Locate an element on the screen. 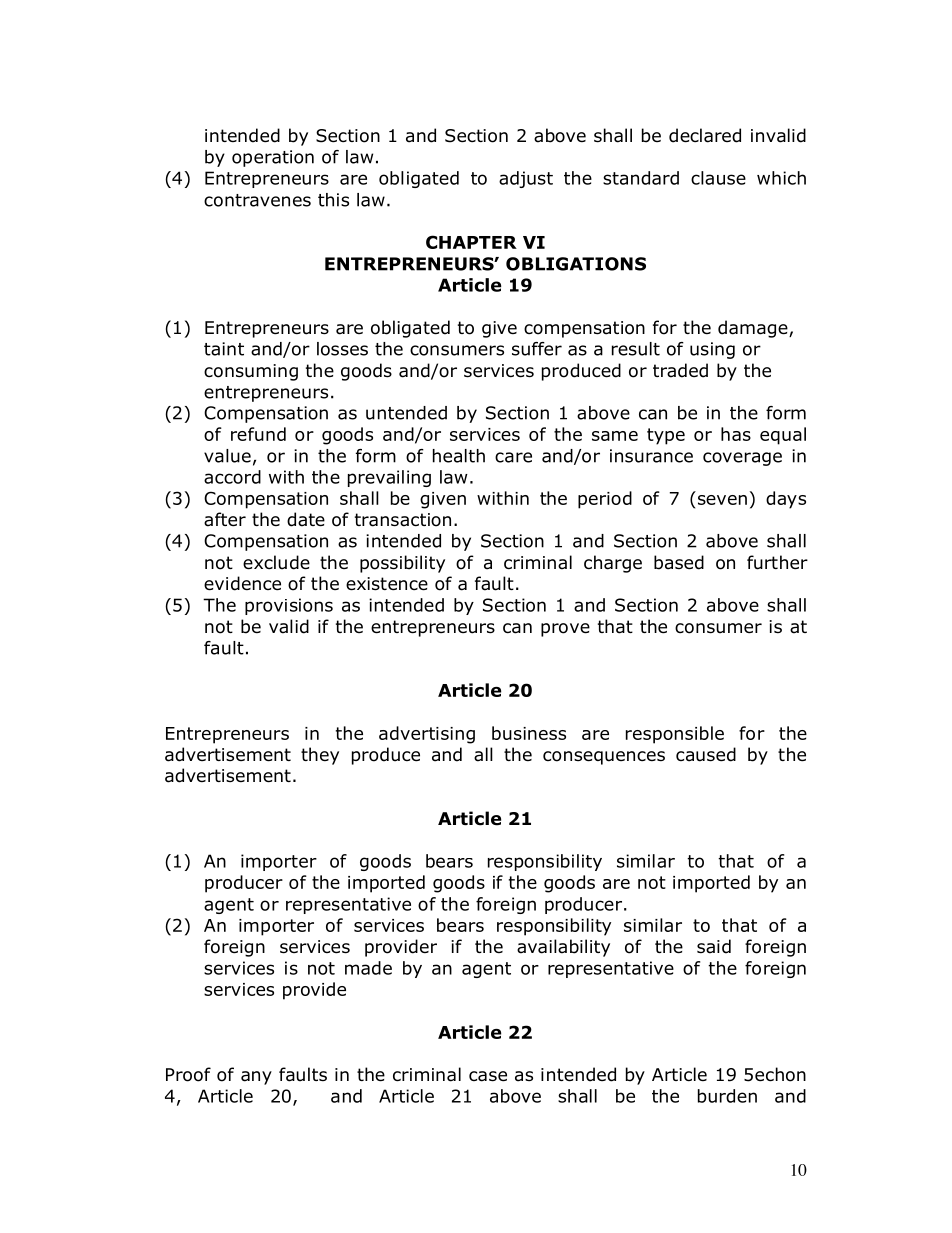 The width and height of the screenshot is (952, 1233). operation is located at coordinates (273, 158).
